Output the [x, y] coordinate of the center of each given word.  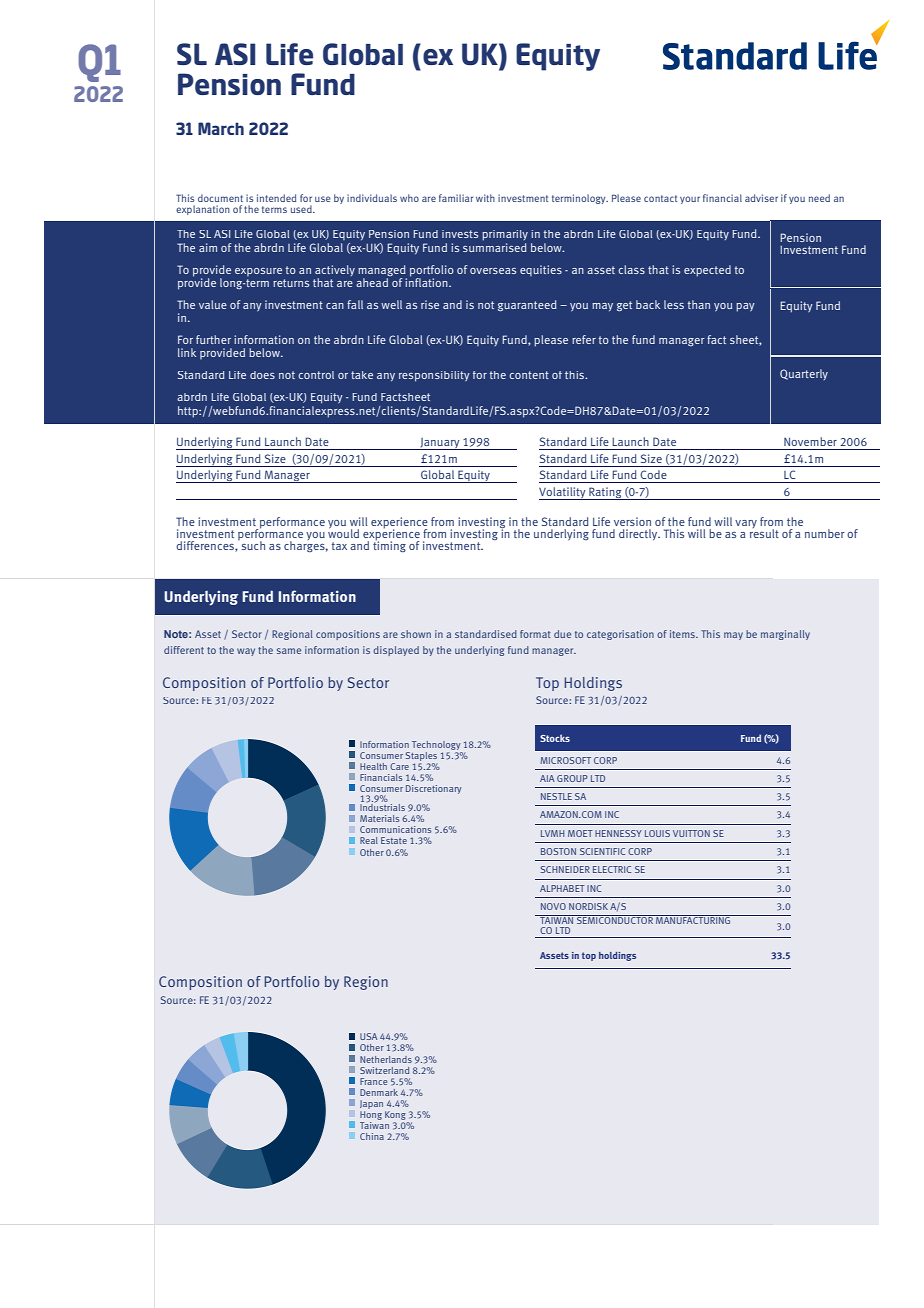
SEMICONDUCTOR [615, 919]
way [246, 652]
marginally [785, 635]
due [562, 634]
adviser [761, 198]
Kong [395, 1115]
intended [276, 198]
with [485, 198]
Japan [371, 1104]
